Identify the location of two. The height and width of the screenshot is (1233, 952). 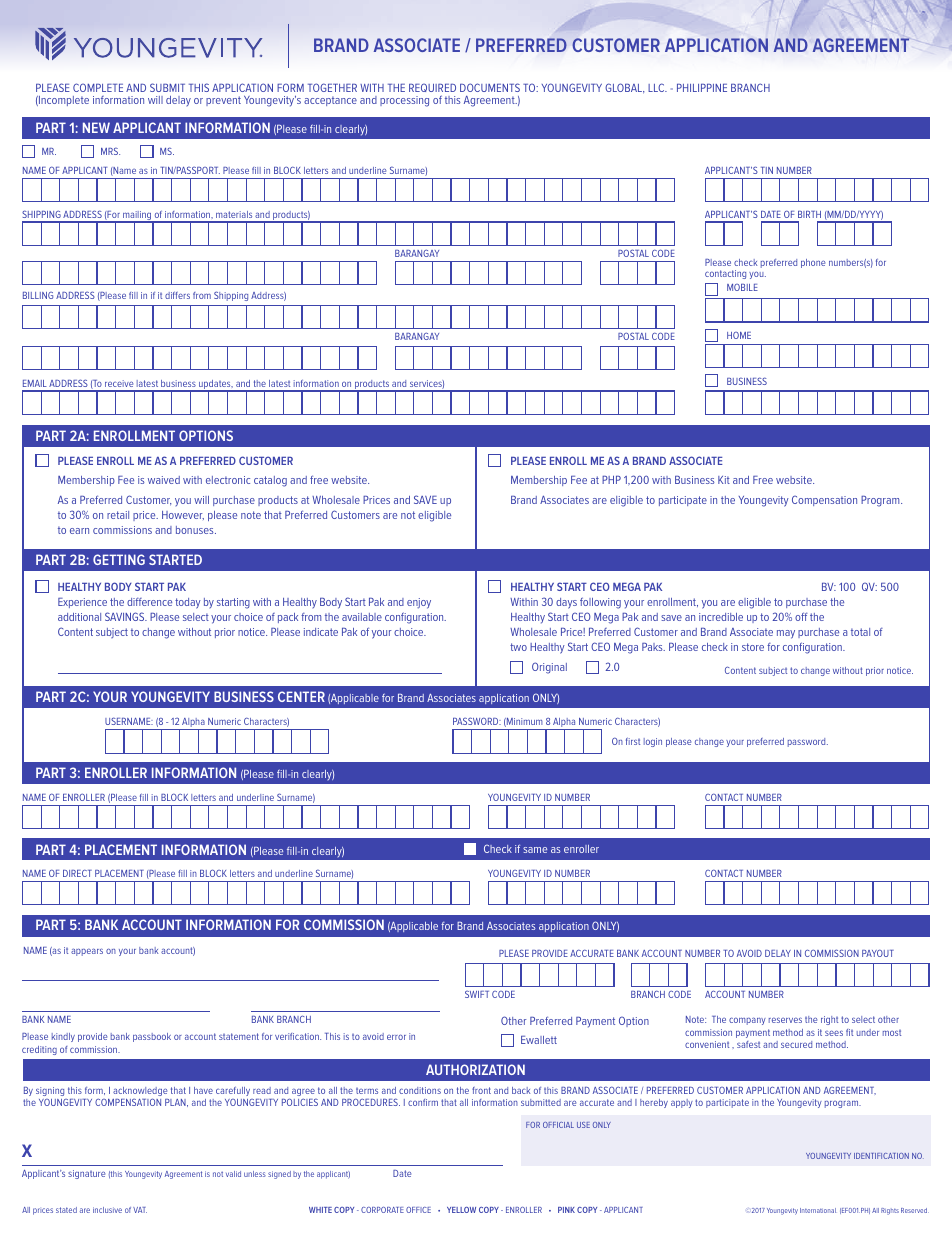
(518, 647).
